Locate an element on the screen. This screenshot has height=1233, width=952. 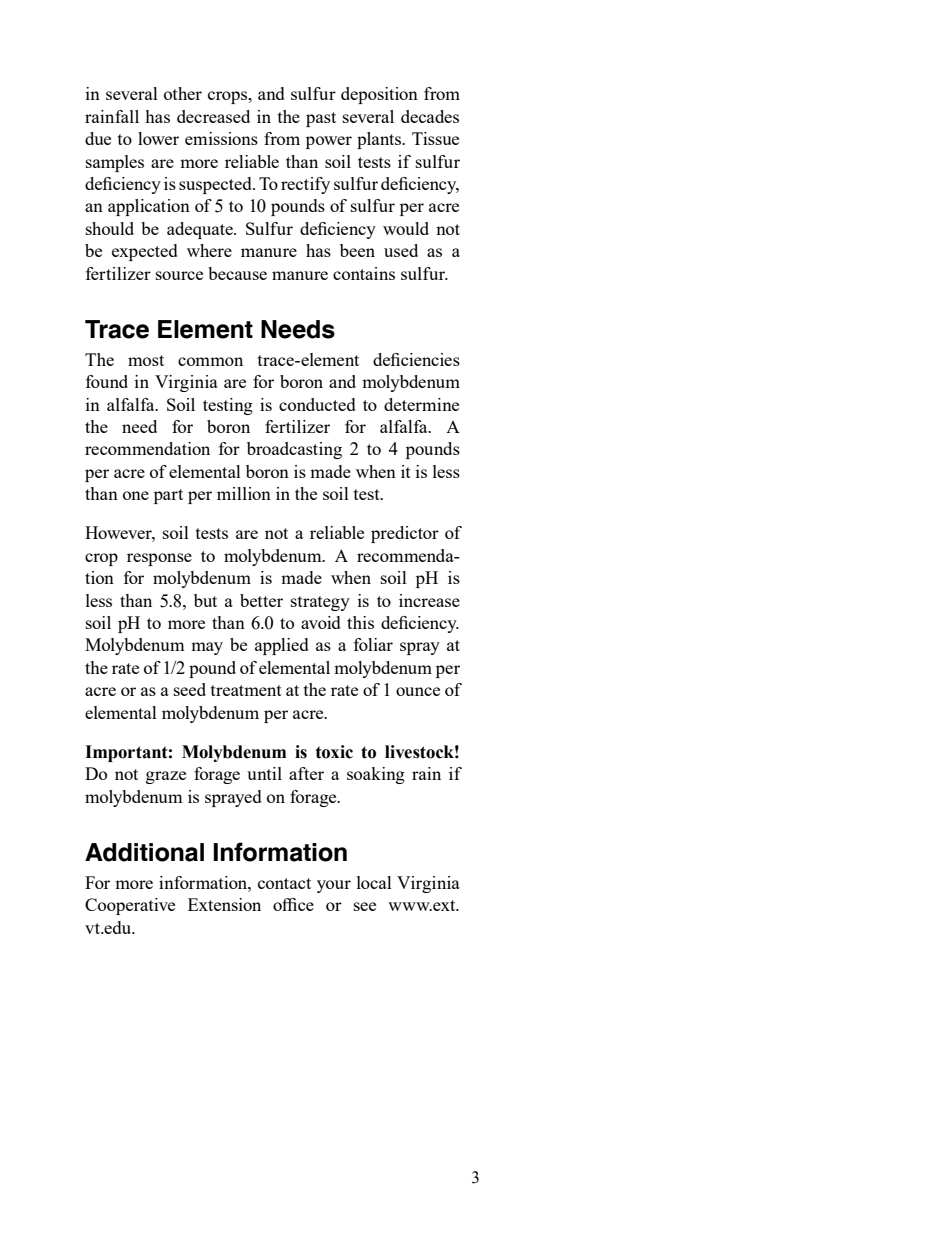
lower is located at coordinates (158, 138).
